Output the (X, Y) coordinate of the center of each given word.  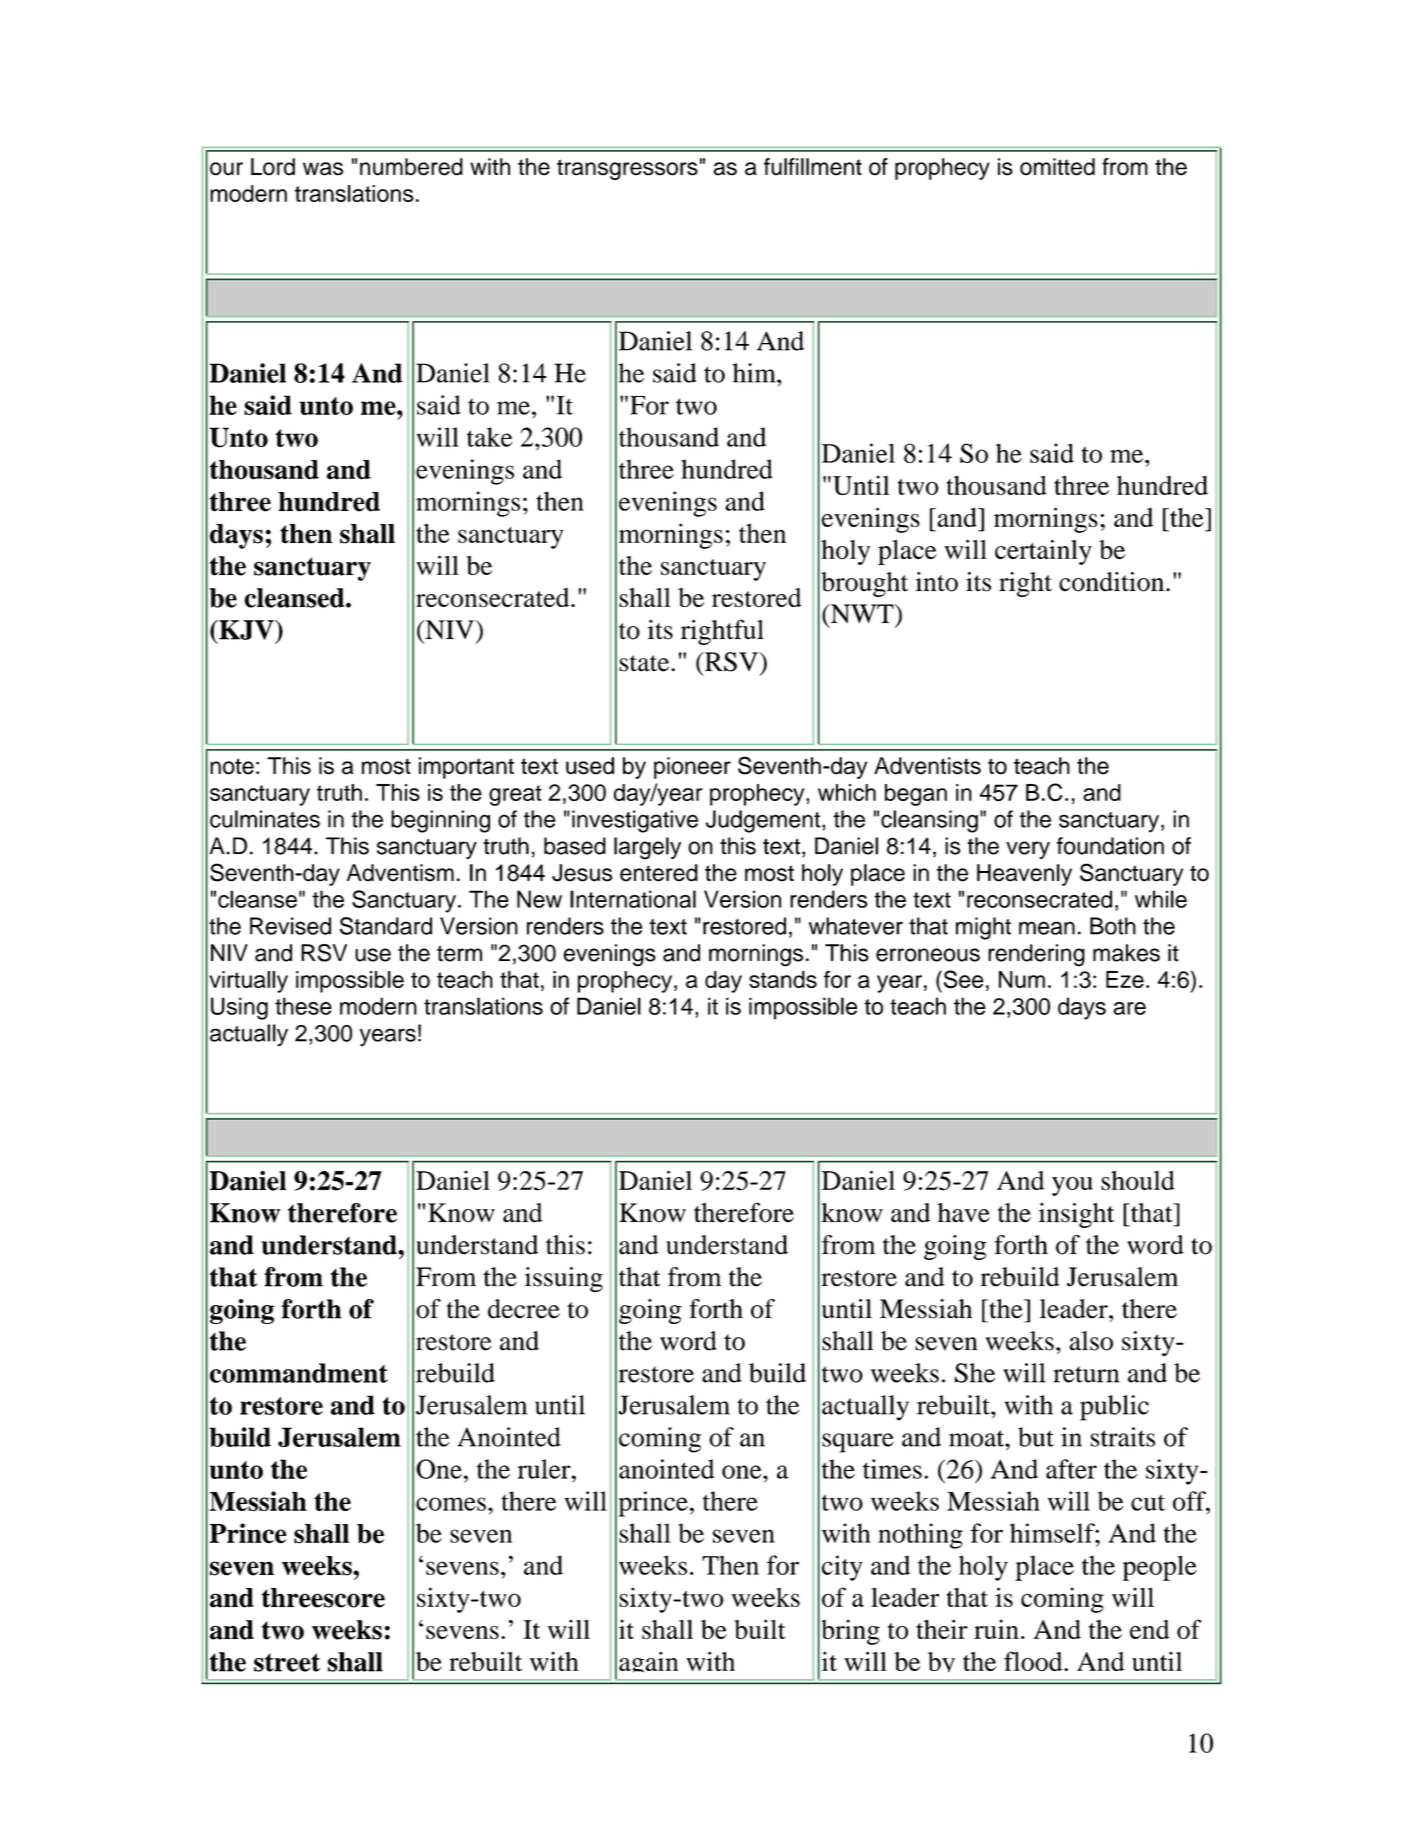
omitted (1057, 167)
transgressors (627, 169)
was (323, 169)
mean (1047, 928)
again (648, 1662)
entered (659, 873)
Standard (386, 926)
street (287, 1662)
